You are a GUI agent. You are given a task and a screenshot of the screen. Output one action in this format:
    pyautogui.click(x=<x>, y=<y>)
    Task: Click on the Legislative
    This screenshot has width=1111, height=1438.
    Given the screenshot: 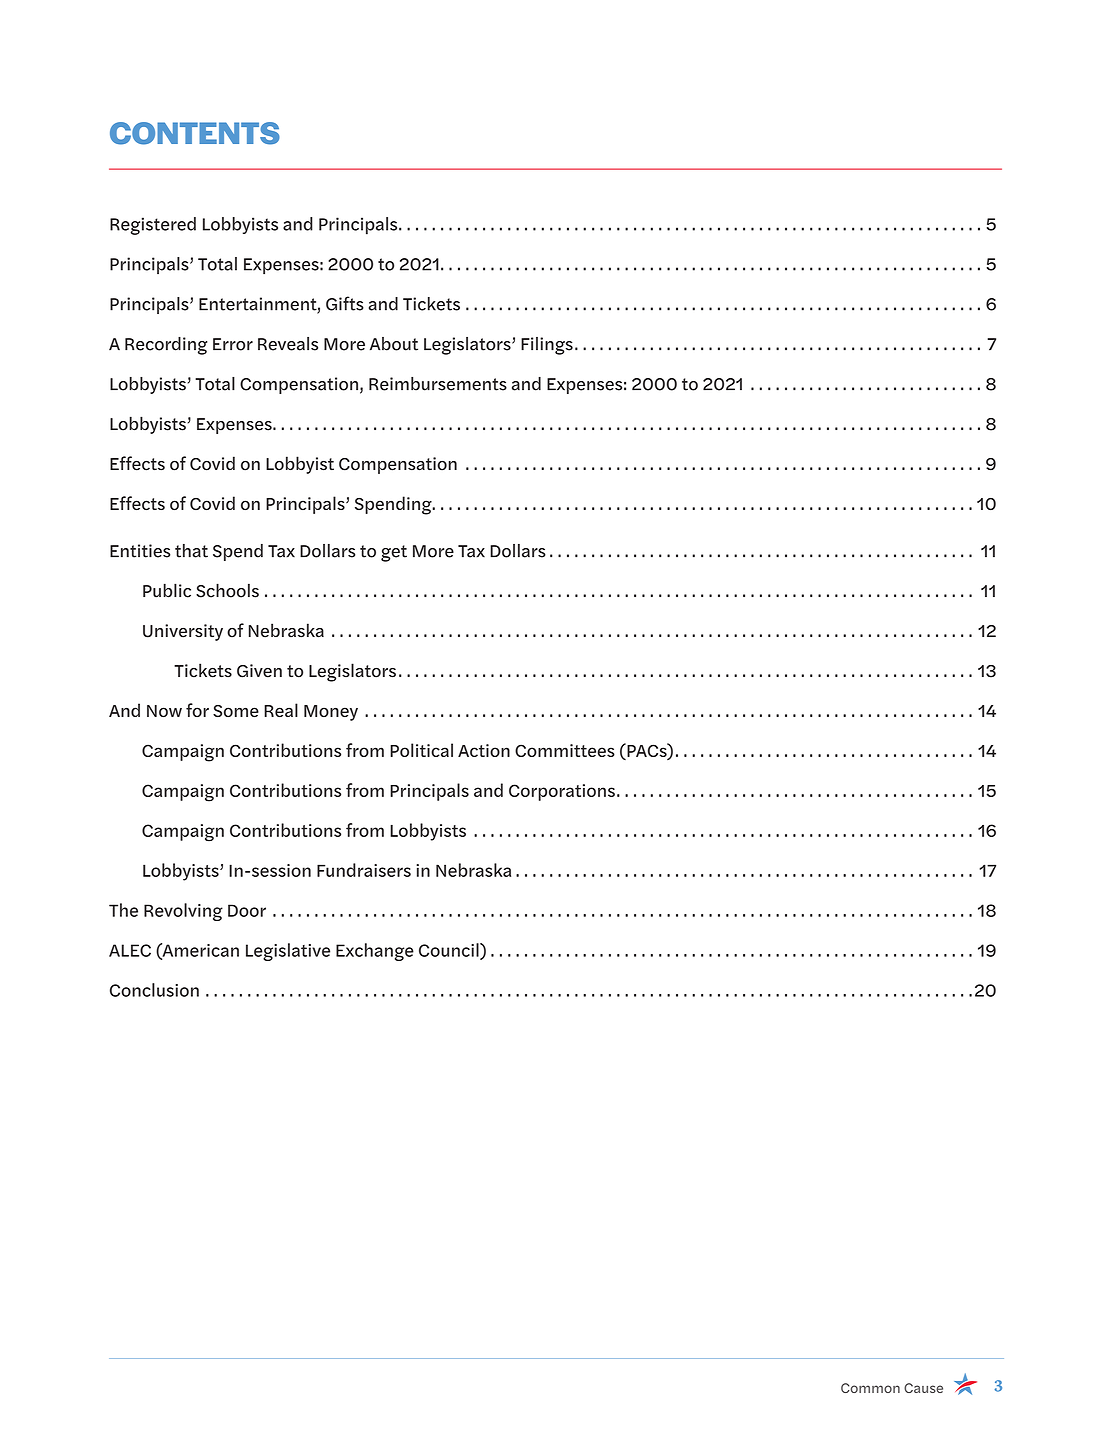 What is the action you would take?
    pyautogui.click(x=288, y=952)
